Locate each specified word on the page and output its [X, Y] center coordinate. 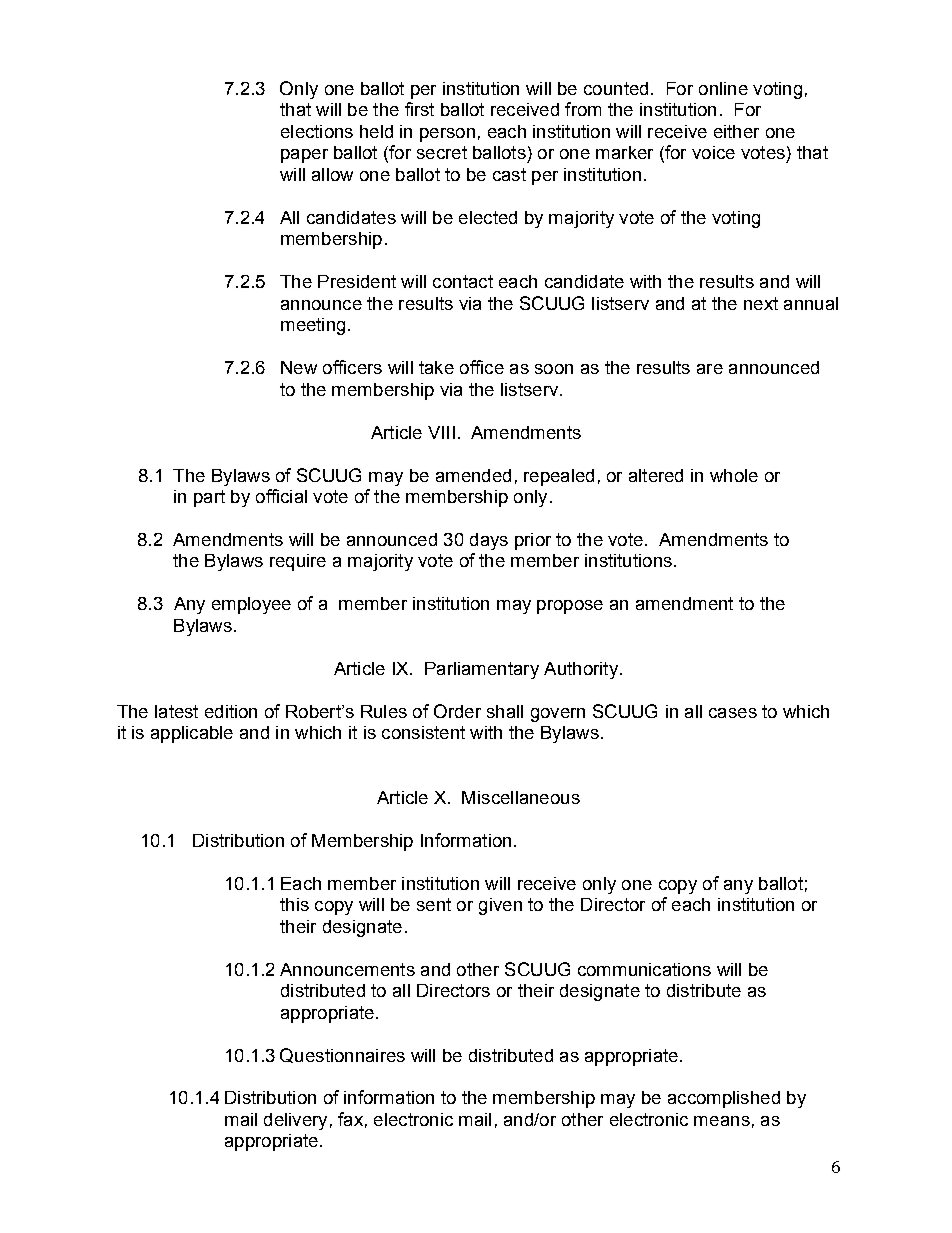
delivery [295, 1121]
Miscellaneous [521, 797]
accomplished [724, 1099]
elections [317, 131]
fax [350, 1119]
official [281, 496]
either [736, 131]
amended [473, 475]
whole [734, 475]
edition [231, 711]
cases [733, 713]
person [447, 135]
